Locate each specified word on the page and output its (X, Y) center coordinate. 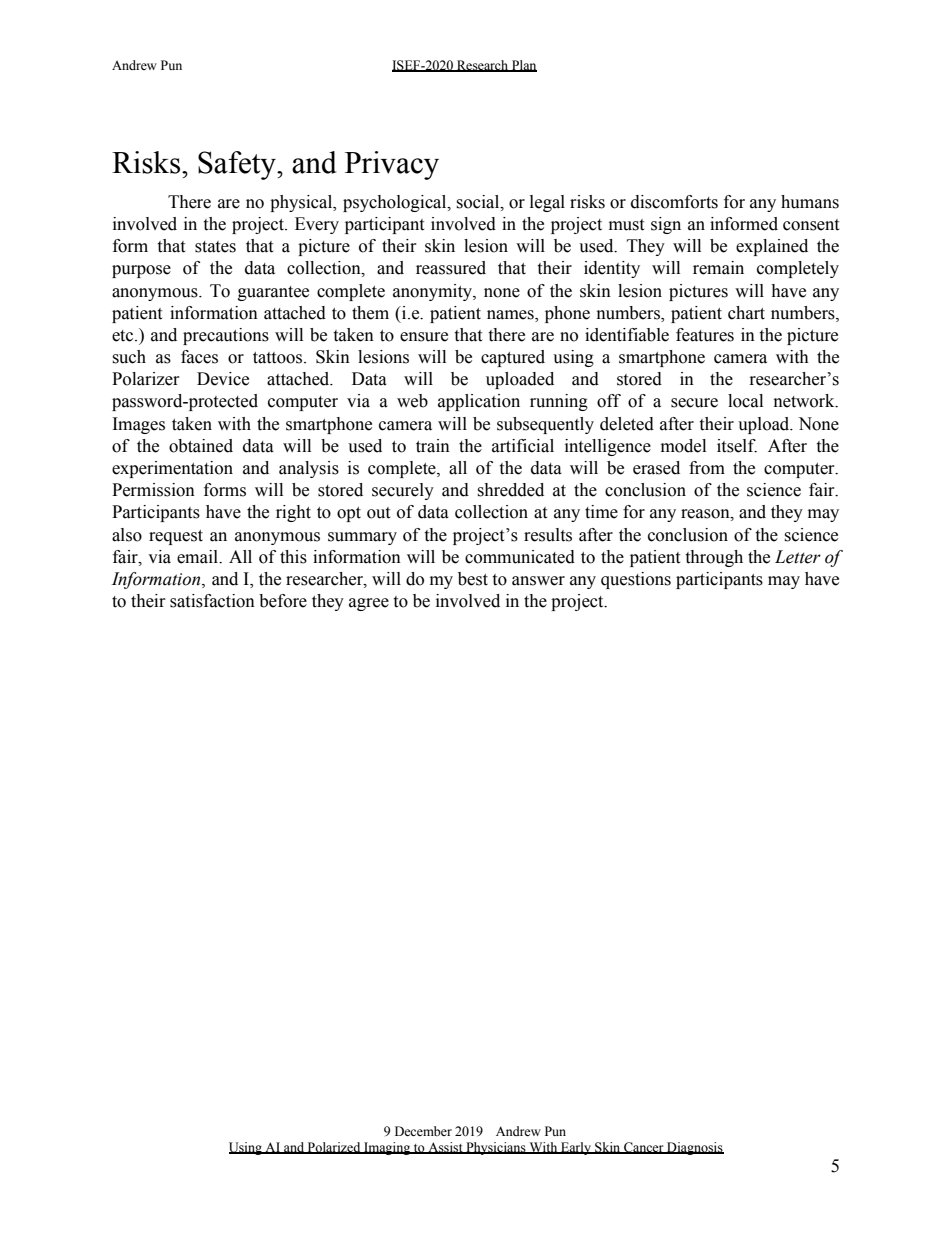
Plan (523, 66)
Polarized (334, 1148)
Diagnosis (694, 1148)
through (714, 558)
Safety (238, 165)
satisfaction (212, 601)
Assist (445, 1148)
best (473, 579)
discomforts (674, 202)
